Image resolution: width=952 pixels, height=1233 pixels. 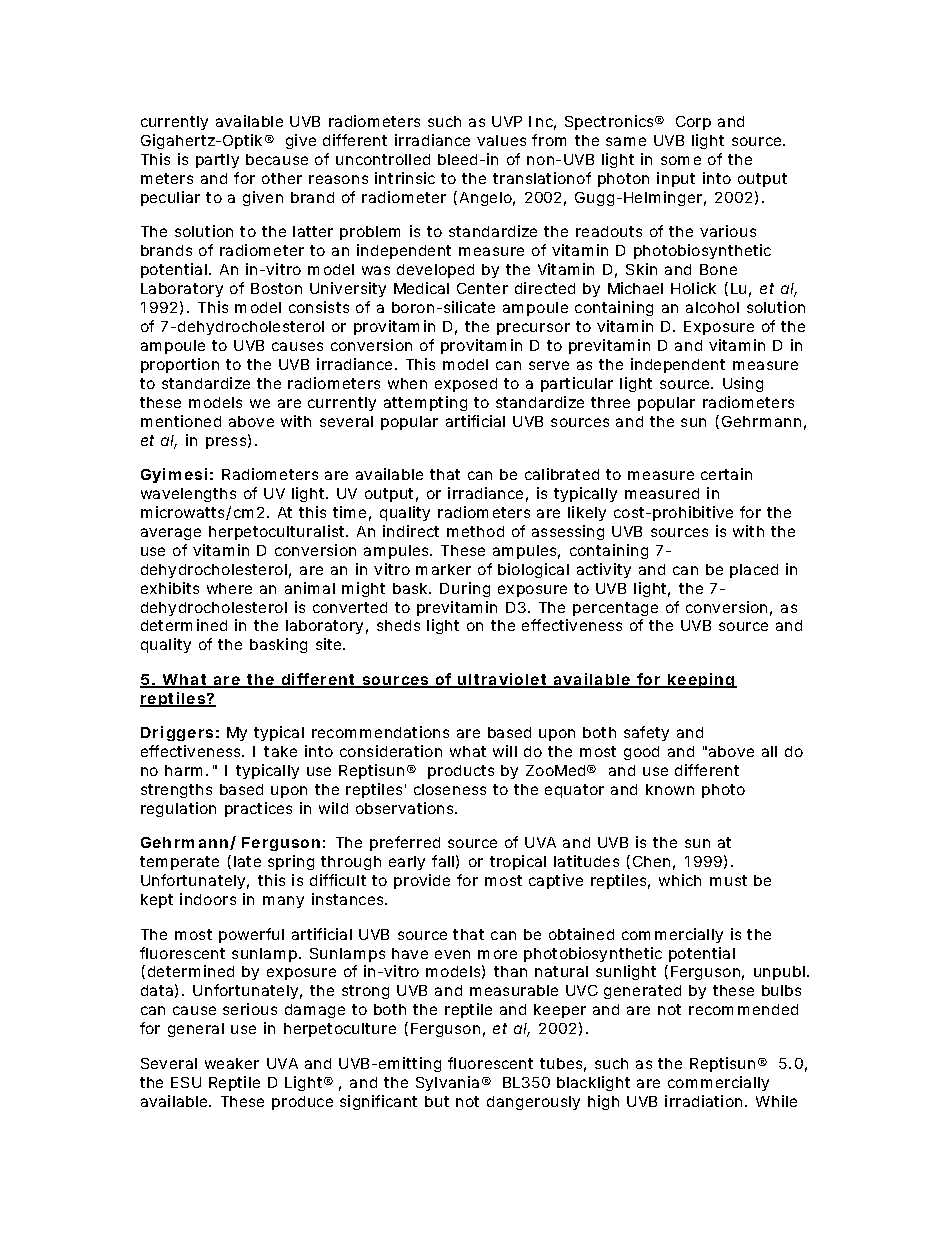 What do you see at coordinates (465, 589) in the screenshot?
I see `During` at bounding box center [465, 589].
